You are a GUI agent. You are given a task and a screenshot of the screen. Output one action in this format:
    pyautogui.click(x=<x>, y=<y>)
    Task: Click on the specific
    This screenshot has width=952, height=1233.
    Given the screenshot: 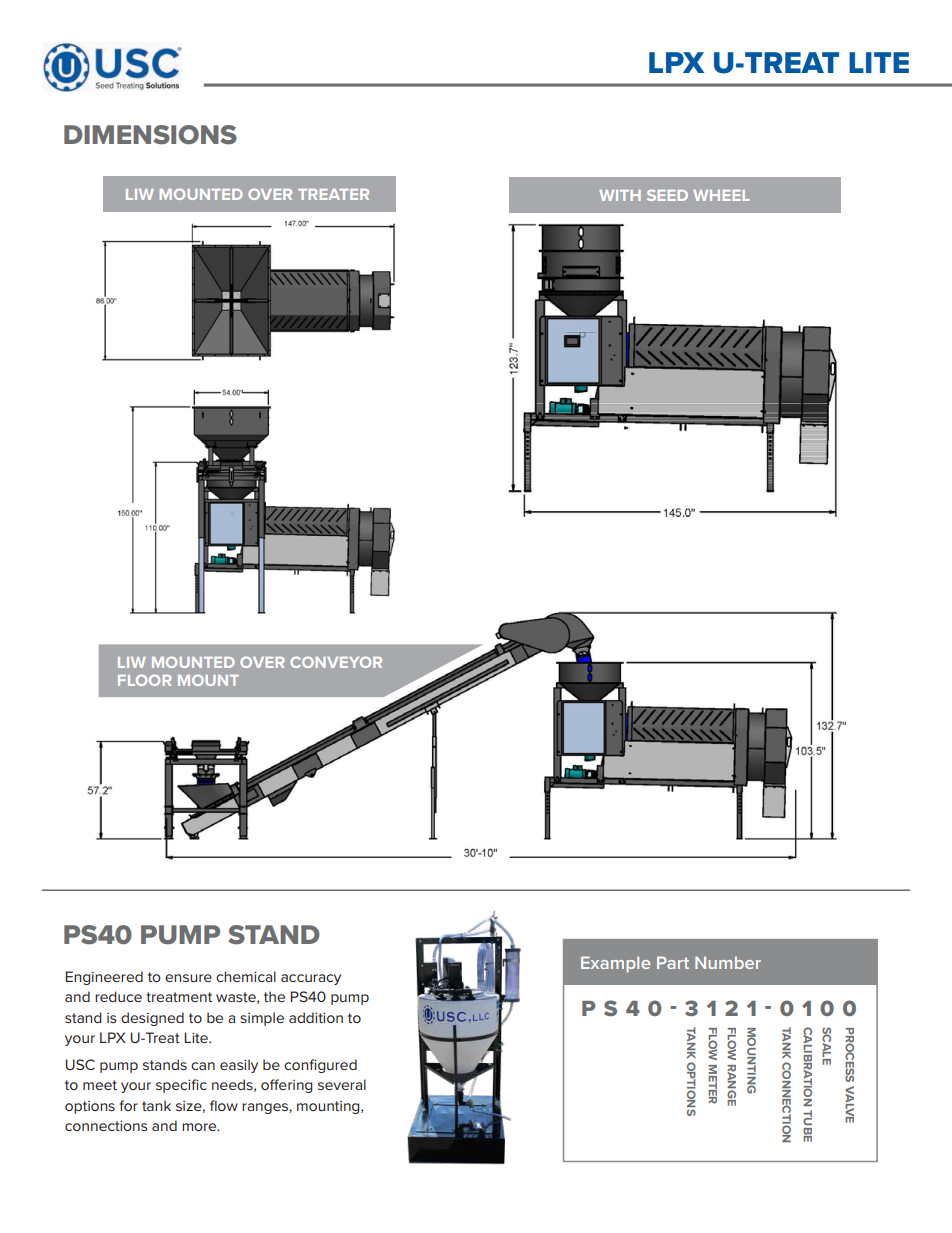 What is the action you would take?
    pyautogui.click(x=181, y=1086)
